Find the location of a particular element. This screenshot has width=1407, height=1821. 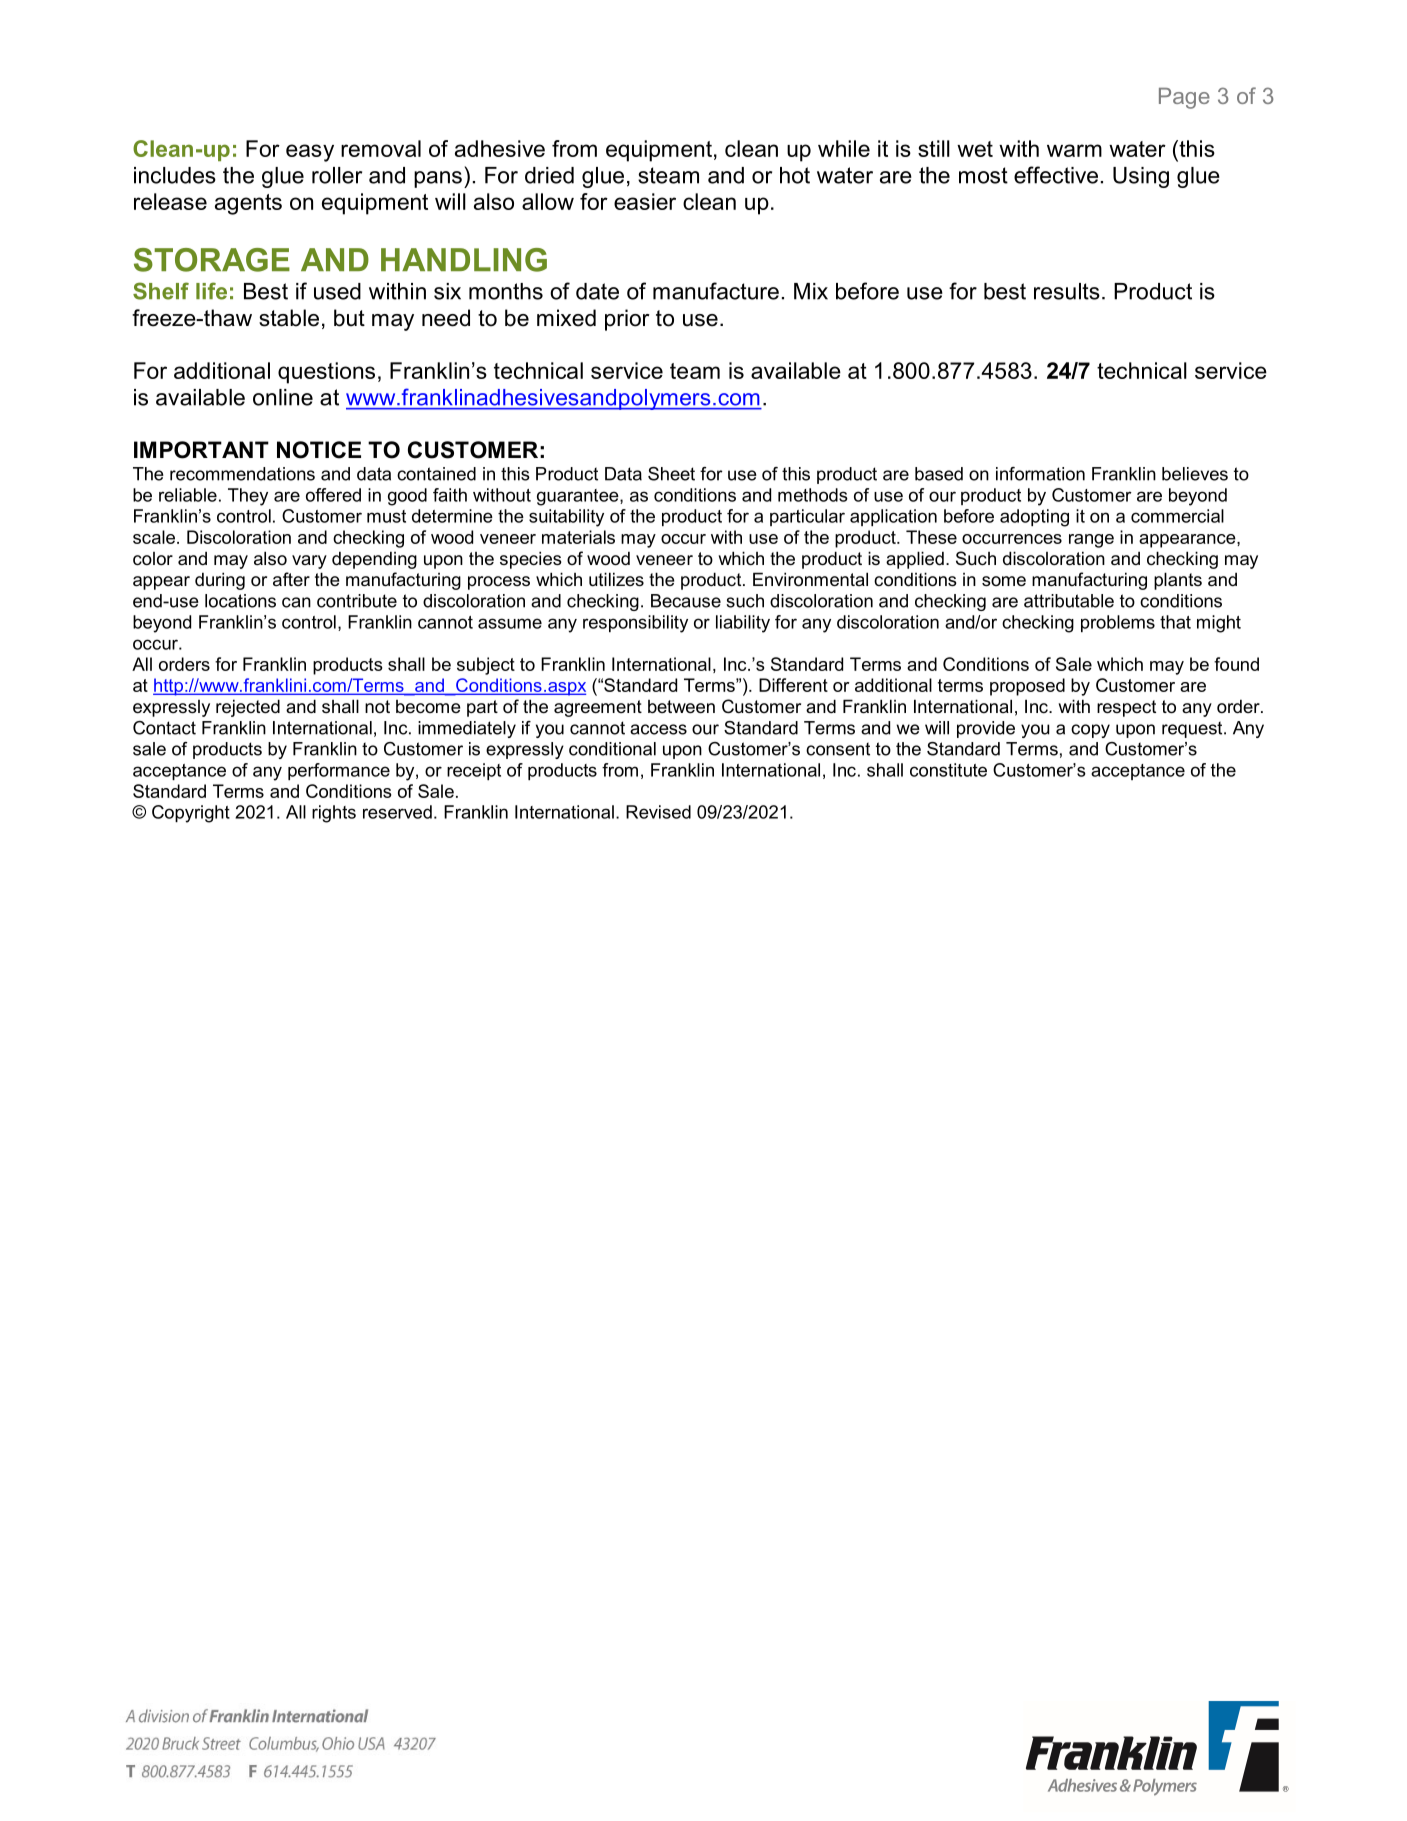

Revised is located at coordinates (658, 812).
